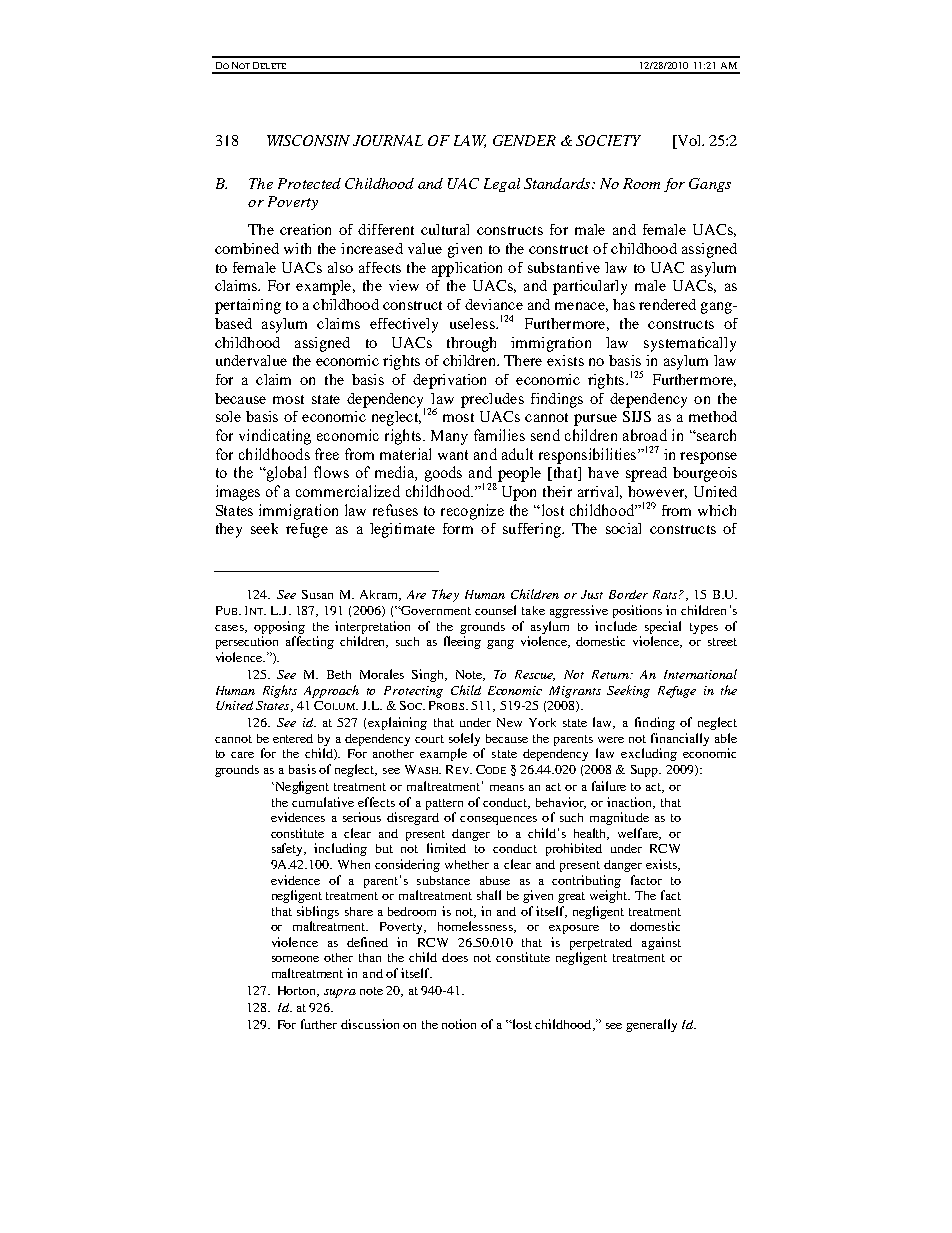  What do you see at coordinates (495, 610) in the page?
I see `counsel` at bounding box center [495, 610].
